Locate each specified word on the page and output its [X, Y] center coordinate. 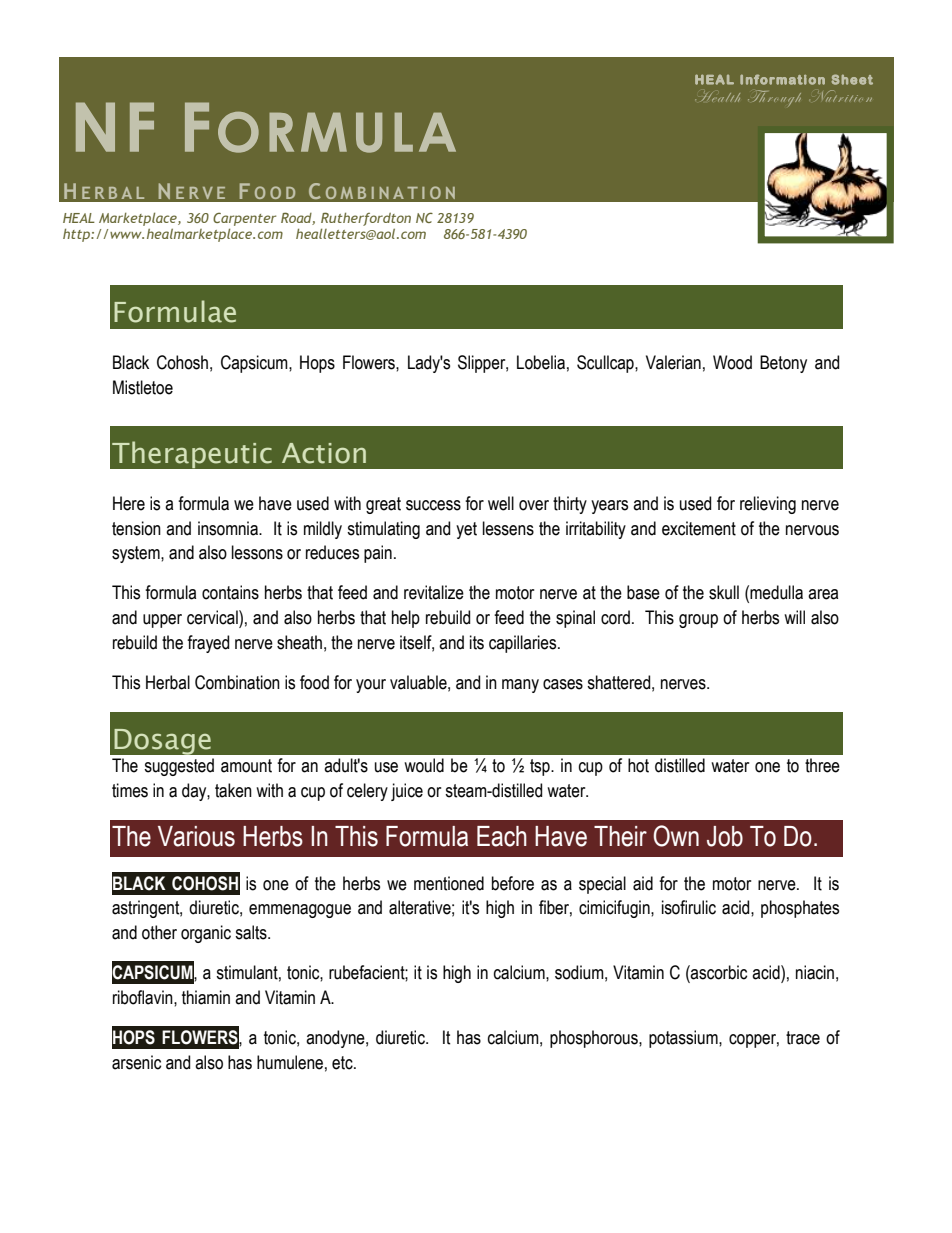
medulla [776, 592]
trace [803, 1038]
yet [466, 530]
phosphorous [595, 1039]
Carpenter [244, 219]
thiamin [206, 997]
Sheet [852, 79]
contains [230, 592]
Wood [732, 362]
